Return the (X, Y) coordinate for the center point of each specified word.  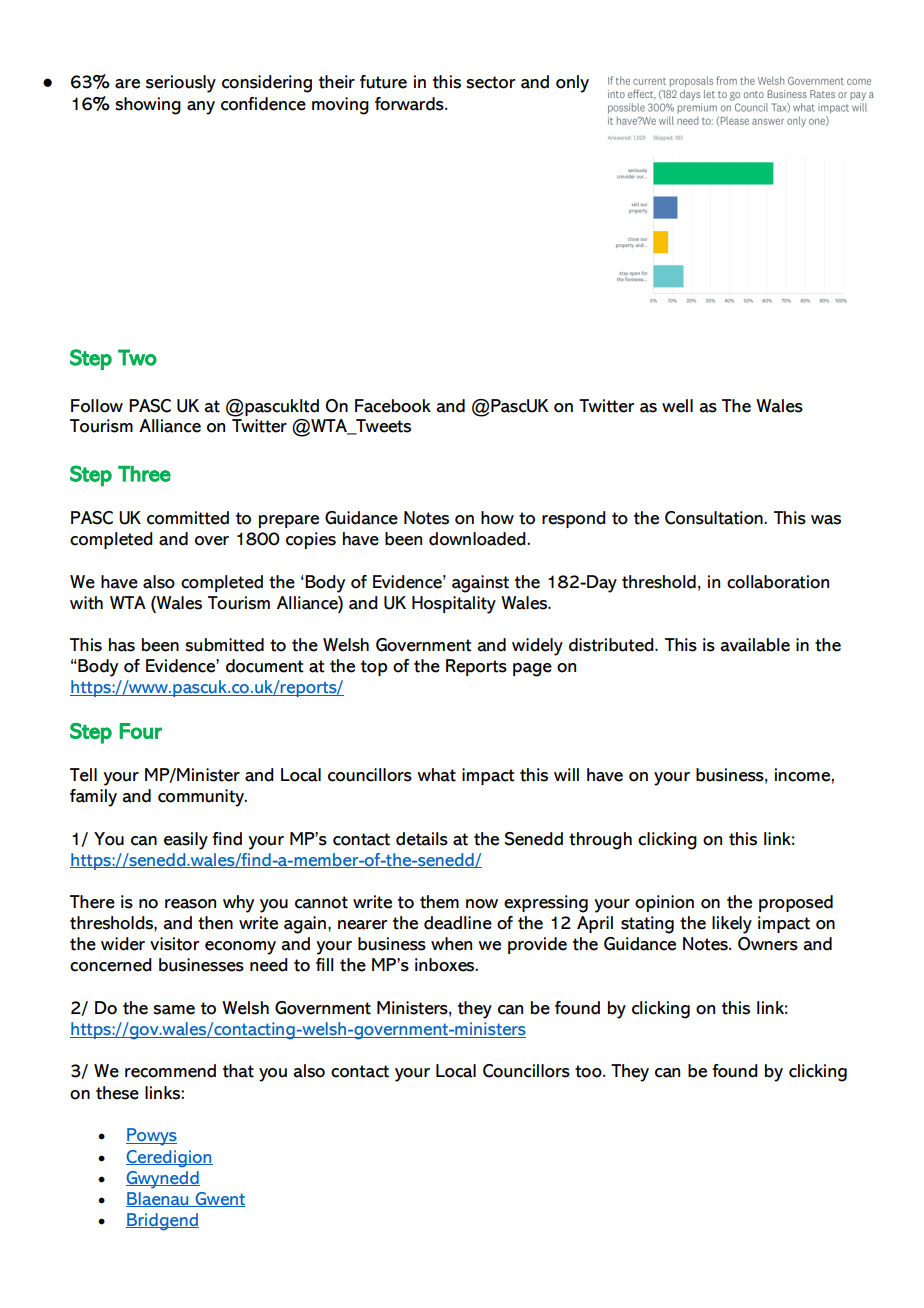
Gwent (219, 1199)
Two (137, 357)
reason (190, 904)
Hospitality (454, 605)
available (755, 645)
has (122, 645)
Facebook (393, 406)
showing (148, 106)
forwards (410, 104)
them (439, 902)
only (572, 84)
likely (732, 925)
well (677, 406)
